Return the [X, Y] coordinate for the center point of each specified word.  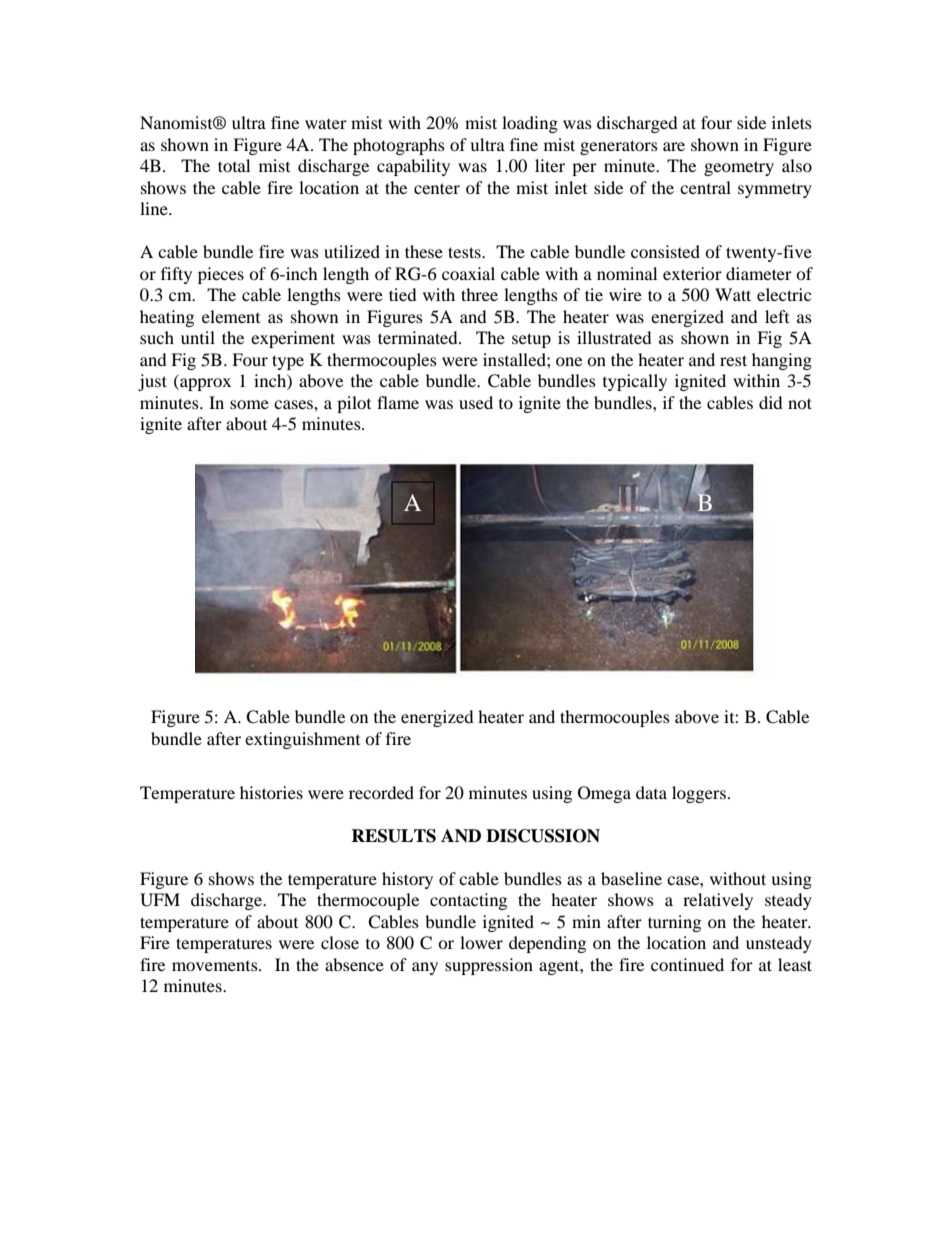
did [771, 402]
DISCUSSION [543, 836]
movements [216, 966]
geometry [739, 168]
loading [530, 124]
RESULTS [393, 836]
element [231, 316]
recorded [381, 792]
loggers [699, 794]
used [476, 402]
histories [271, 792]
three [479, 294]
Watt [733, 294]
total [234, 165]
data [651, 792]
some [249, 404]
